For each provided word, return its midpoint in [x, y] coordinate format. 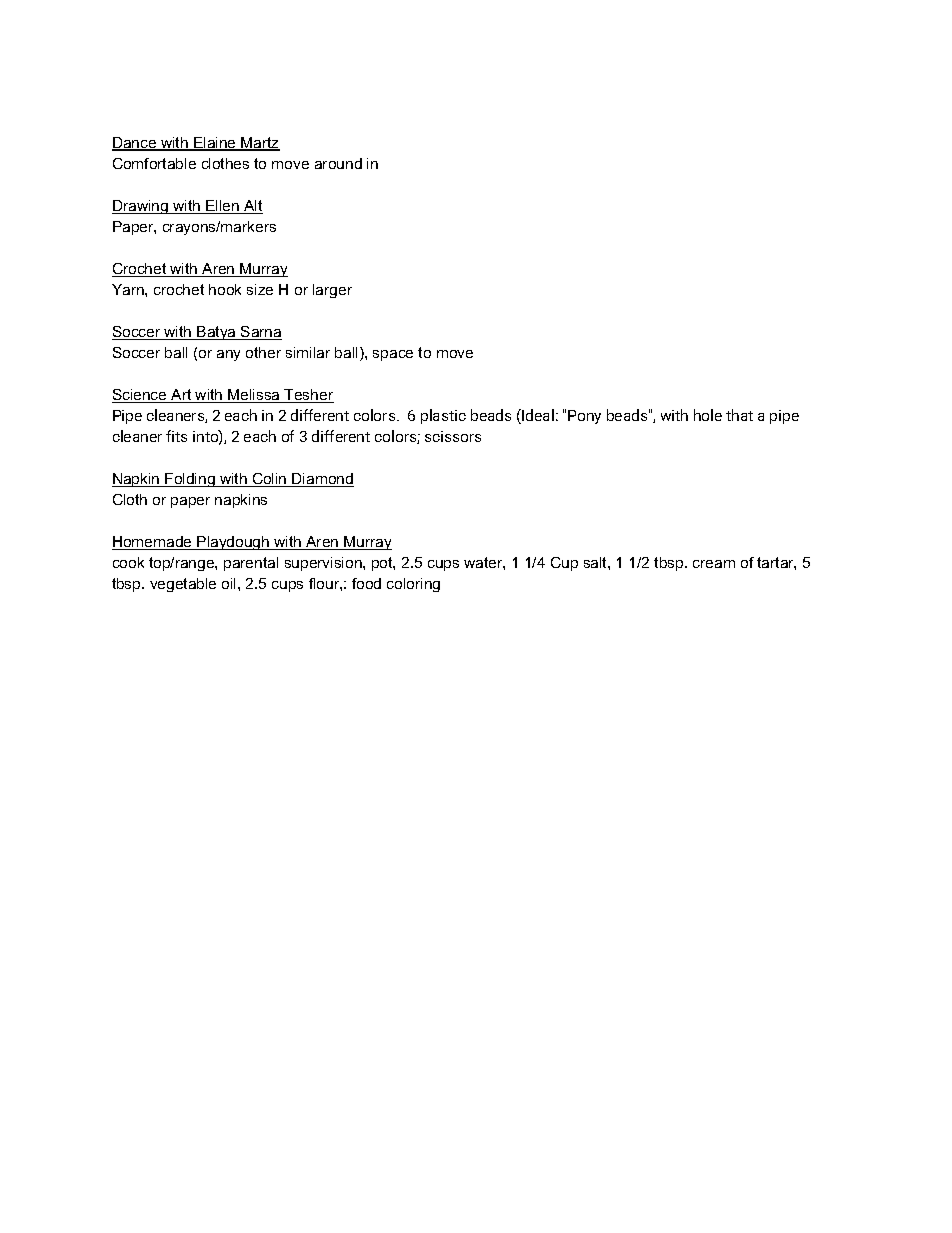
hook [225, 289]
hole [708, 415]
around [338, 163]
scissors [453, 436]
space [393, 355]
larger [332, 291]
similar [308, 352]
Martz [259, 144]
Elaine [215, 144]
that [739, 415]
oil [230, 583]
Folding [190, 480]
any [228, 355]
